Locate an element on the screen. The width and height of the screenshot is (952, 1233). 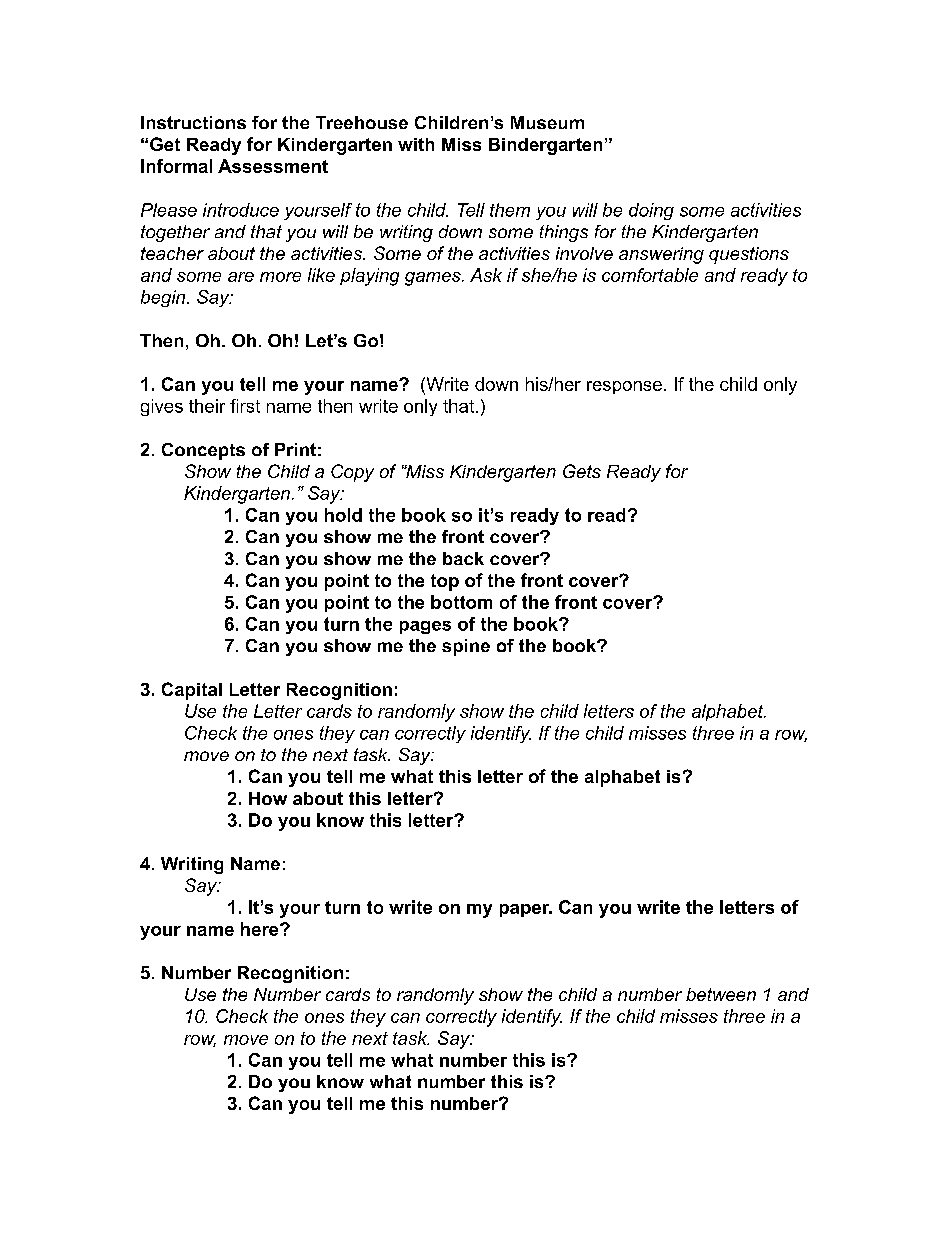
here is located at coordinates (261, 929).
